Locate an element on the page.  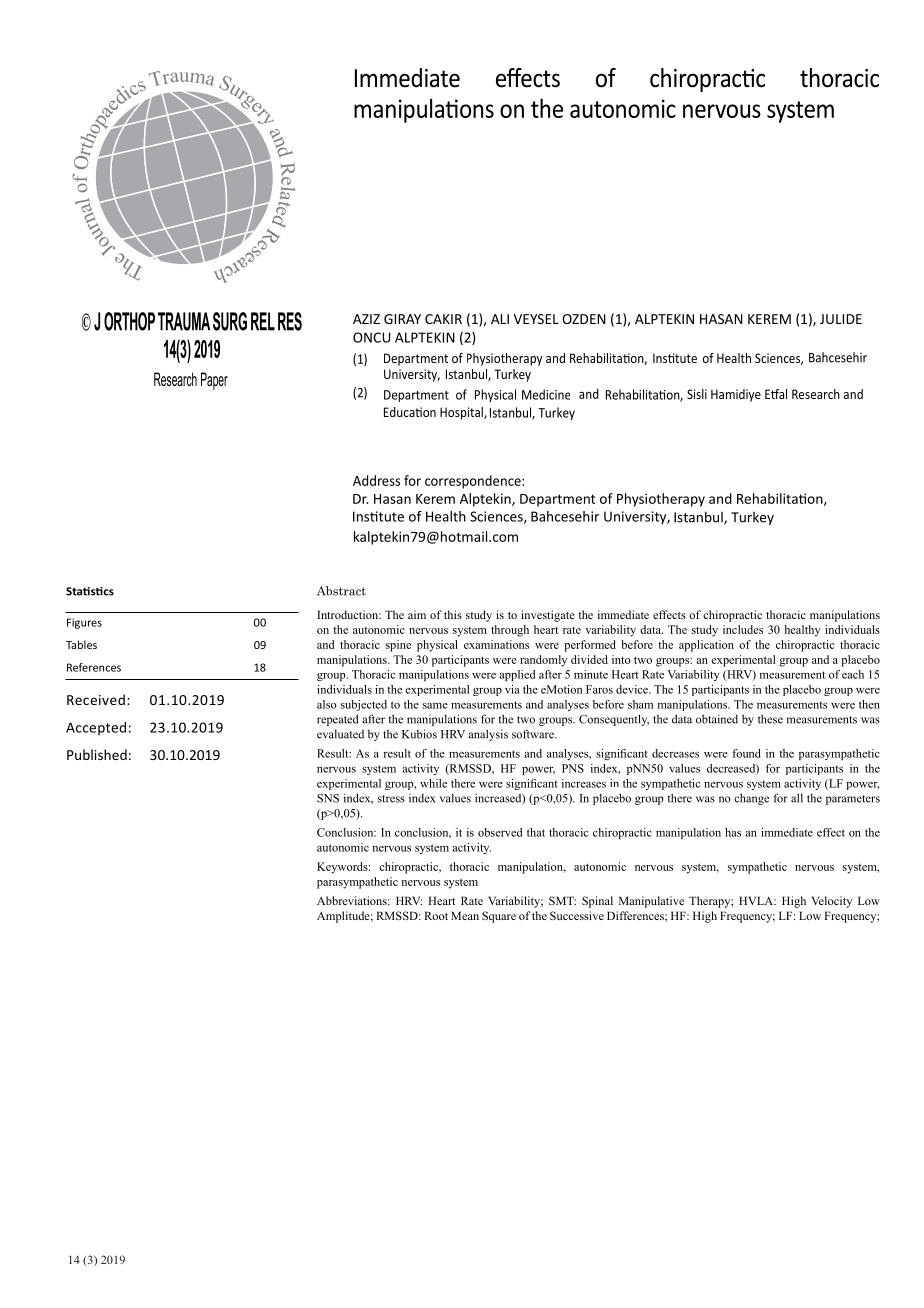
same is located at coordinates (435, 706).
